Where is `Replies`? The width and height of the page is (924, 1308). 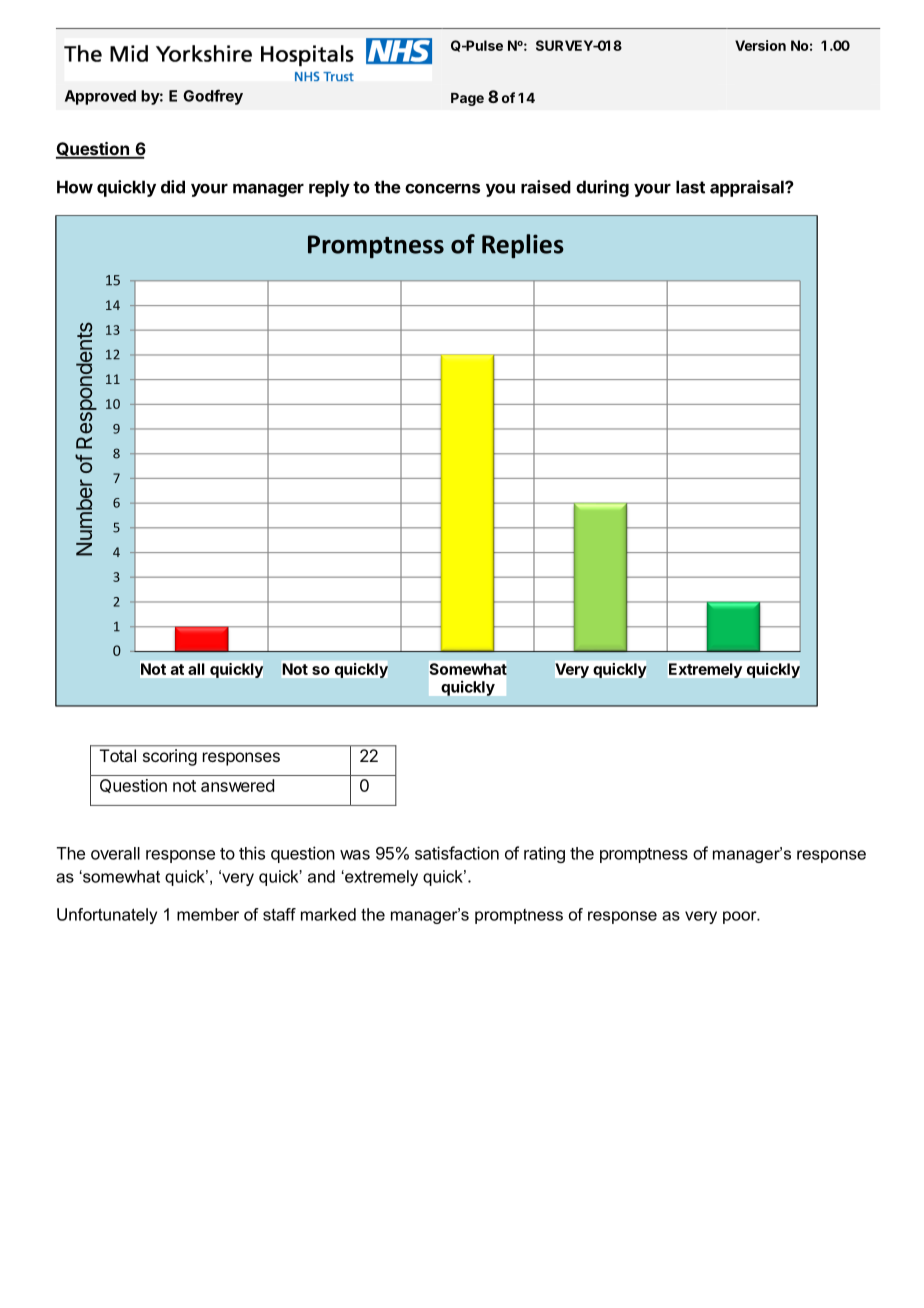 Replies is located at coordinates (523, 246).
